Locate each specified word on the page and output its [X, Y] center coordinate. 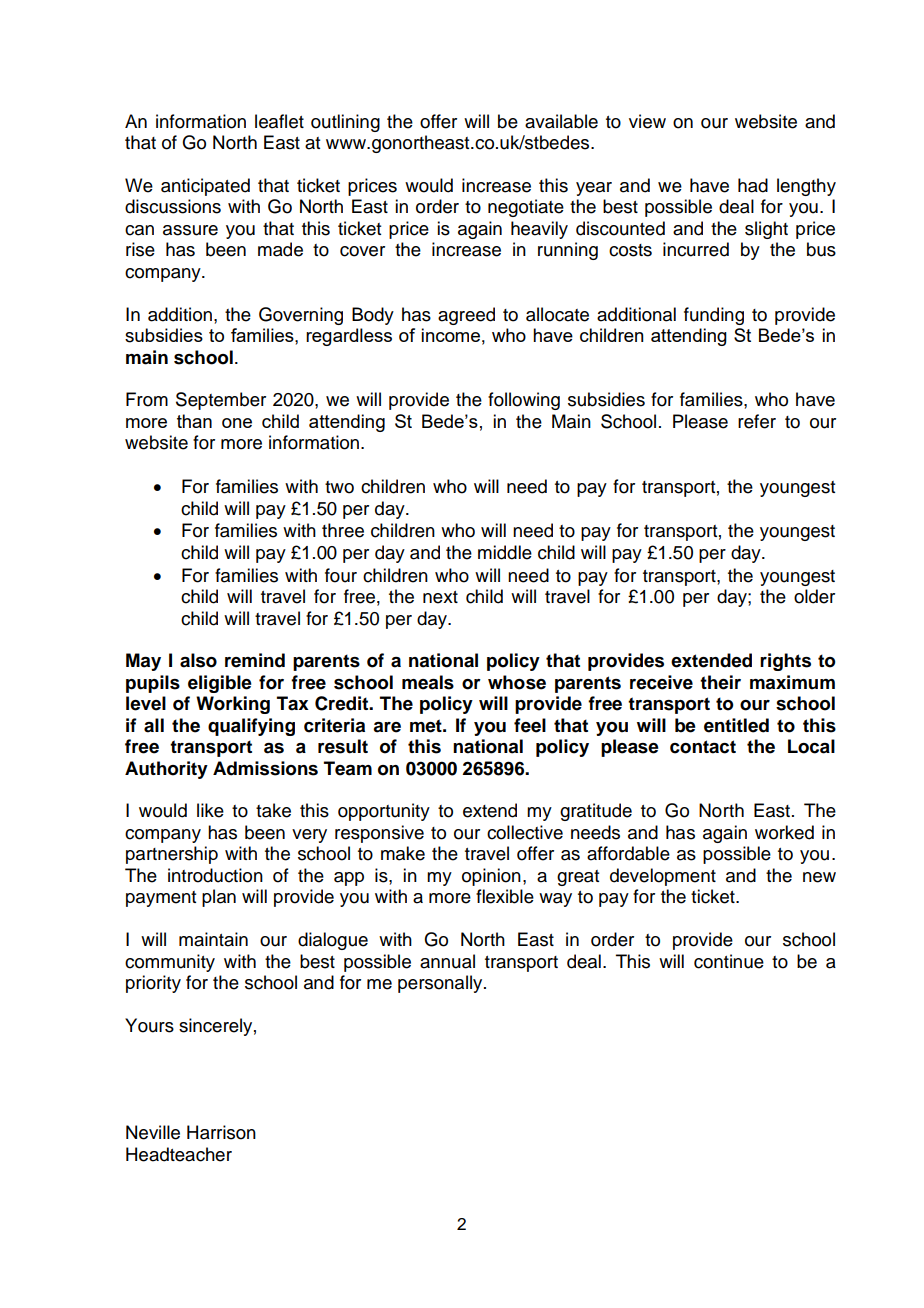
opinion [491, 877]
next [440, 597]
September [221, 401]
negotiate [526, 208]
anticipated [205, 187]
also [198, 660]
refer [757, 421]
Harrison [221, 1132]
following [524, 401]
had [753, 185]
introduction [215, 875]
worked [784, 832]
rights [785, 662]
